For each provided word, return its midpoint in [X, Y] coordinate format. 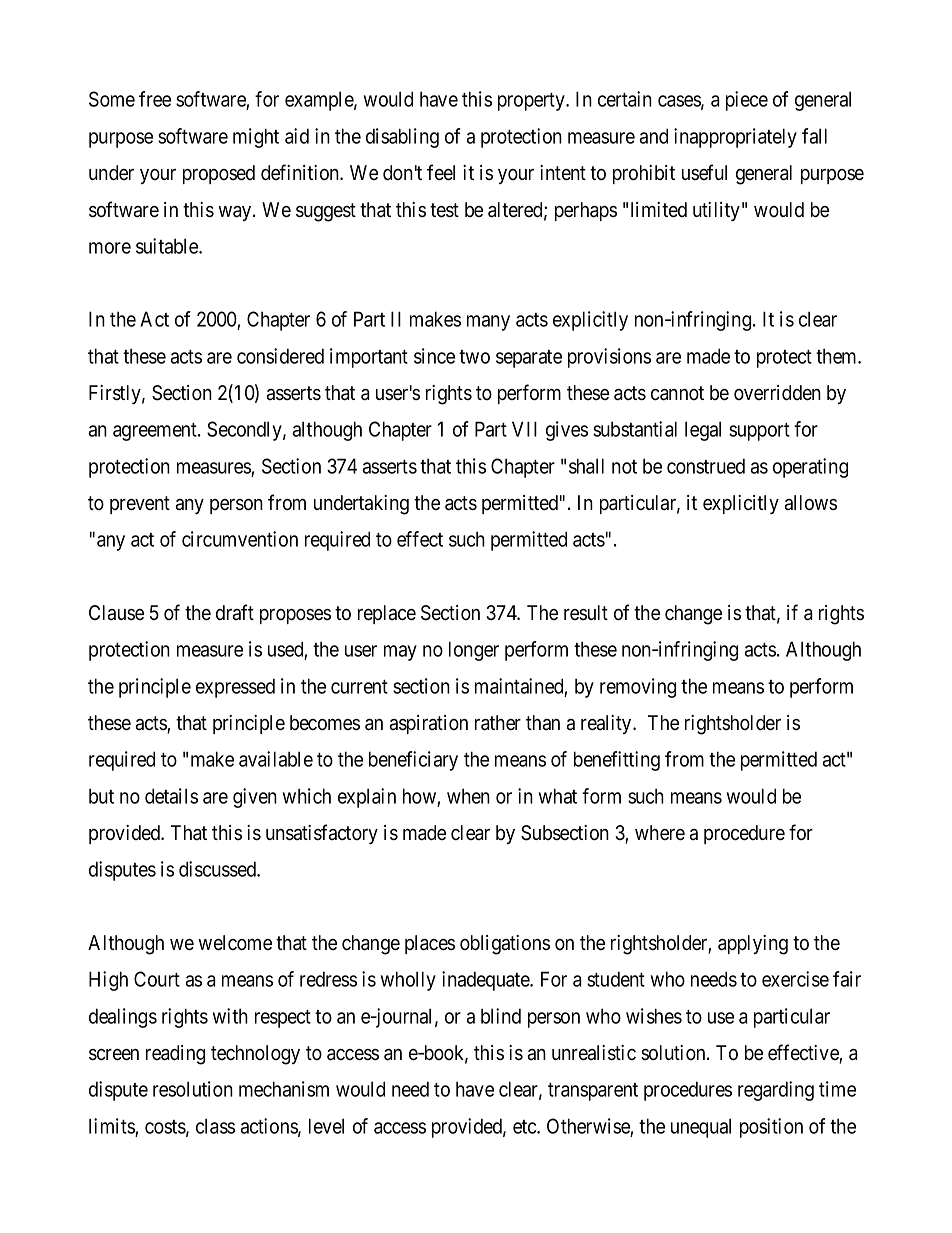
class [215, 1126]
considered [280, 356]
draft [235, 612]
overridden [777, 393]
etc [525, 1127]
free [155, 99]
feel [441, 172]
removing [638, 688]
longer [474, 651]
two [474, 357]
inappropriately [735, 138]
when [468, 796]
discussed [218, 869]
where [660, 833]
